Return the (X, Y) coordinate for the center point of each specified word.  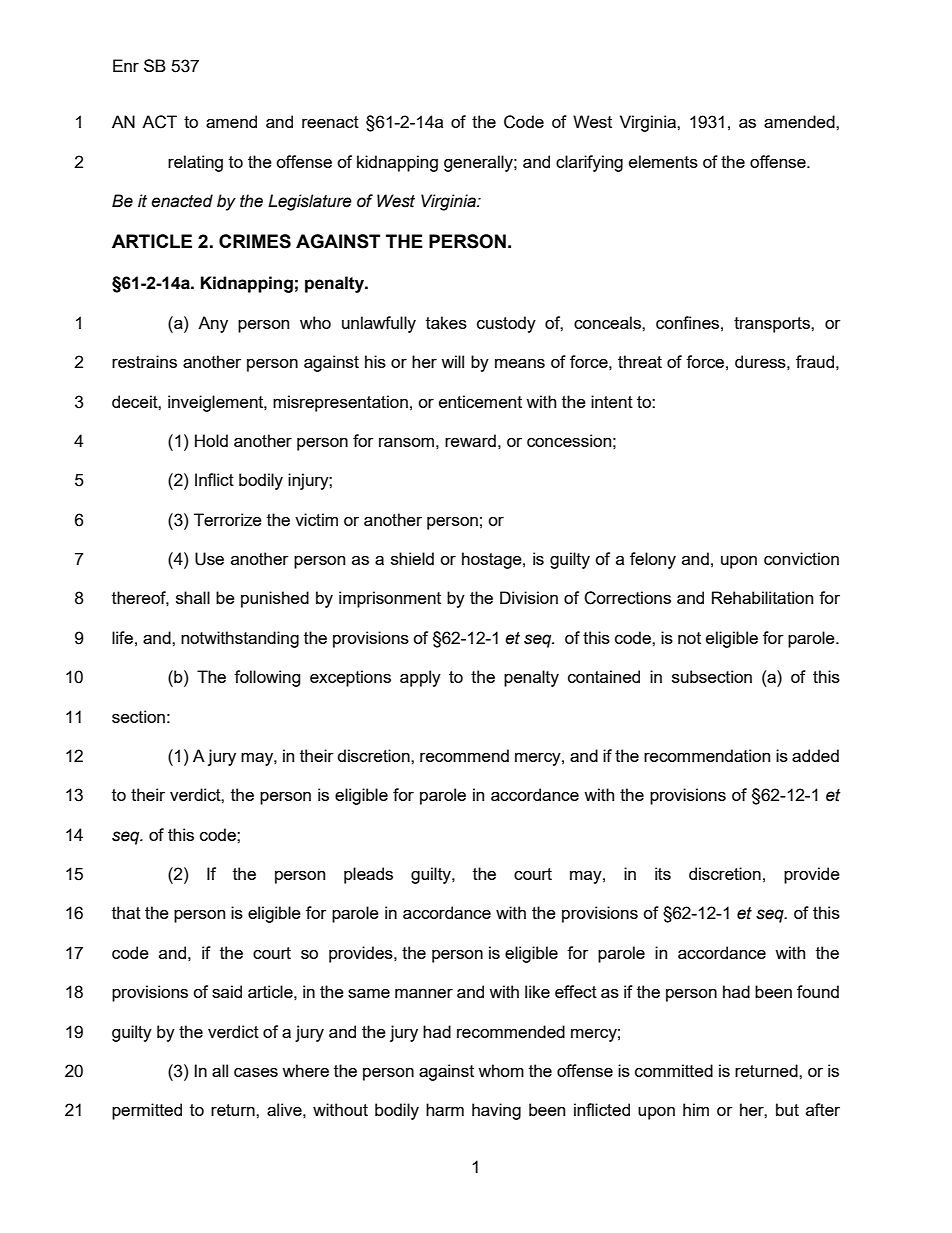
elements (663, 161)
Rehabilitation (762, 597)
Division (529, 597)
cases (256, 1072)
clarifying (589, 163)
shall (193, 597)
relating (195, 163)
